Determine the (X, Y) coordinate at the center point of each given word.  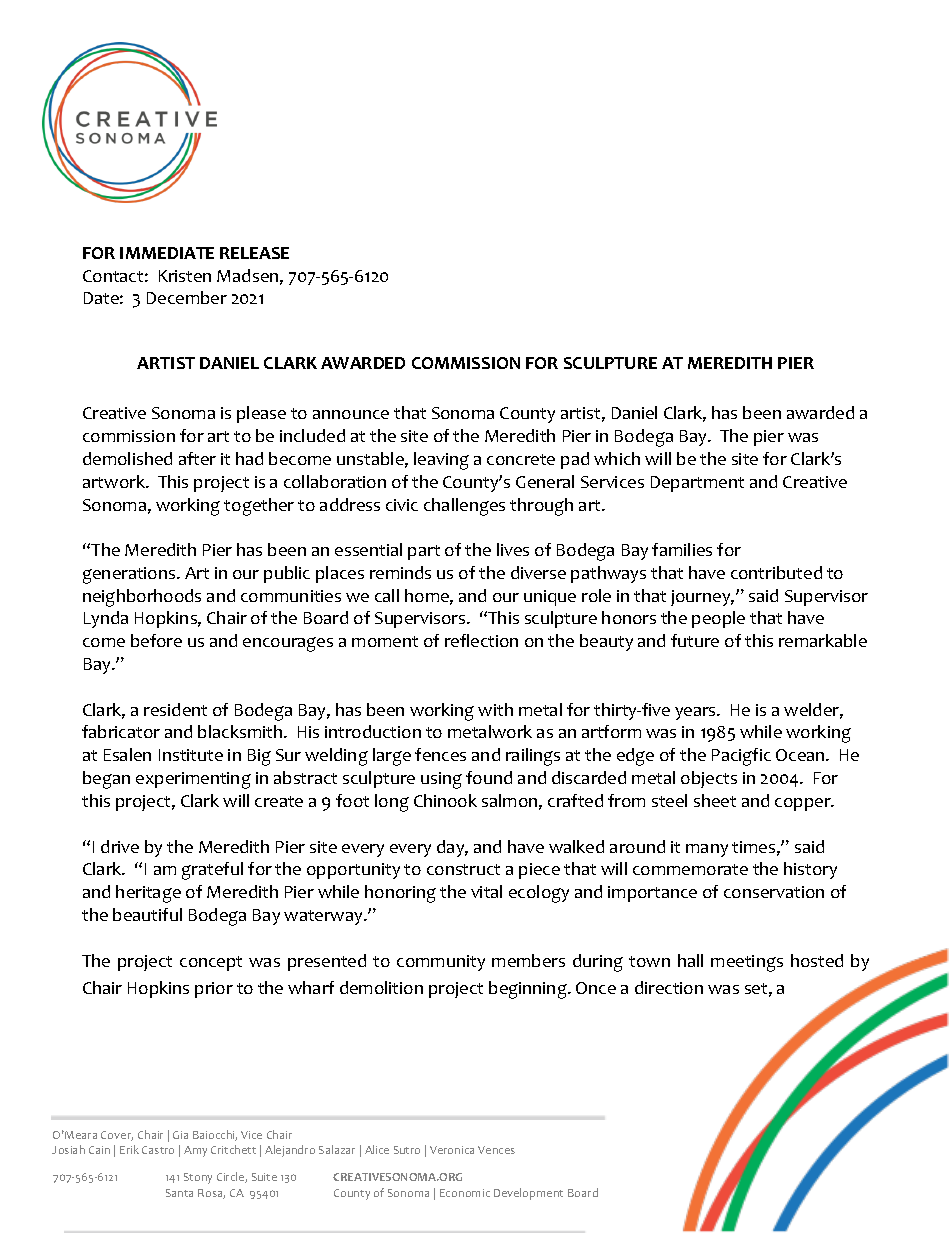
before (156, 640)
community (441, 963)
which (617, 458)
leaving (441, 461)
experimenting (193, 780)
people (718, 619)
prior (214, 990)
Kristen (185, 276)
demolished (127, 458)
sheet (715, 800)
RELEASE (254, 253)
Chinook (445, 800)
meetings (747, 963)
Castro (158, 1150)
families (682, 549)
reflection (481, 640)
